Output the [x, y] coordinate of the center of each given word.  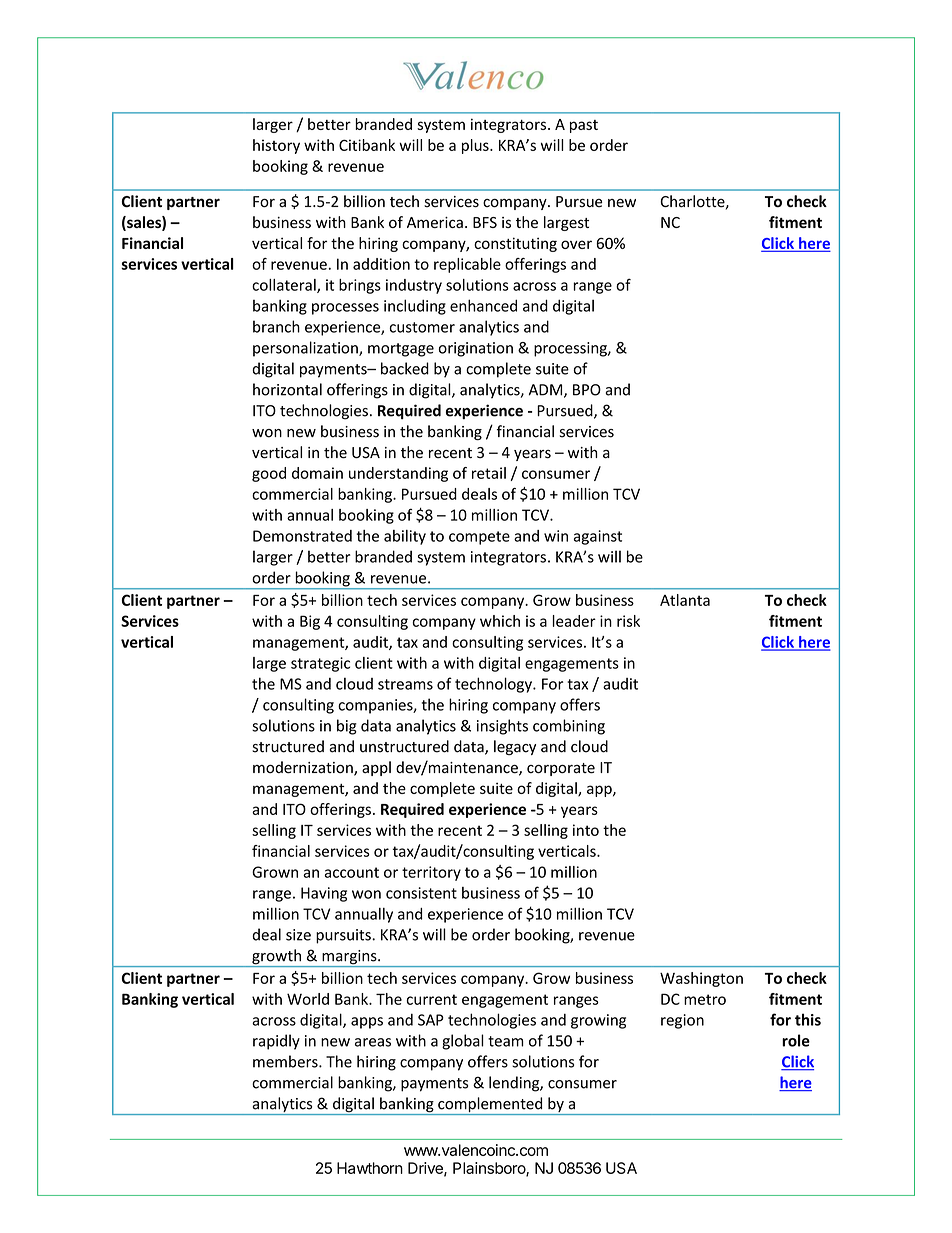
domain [317, 473]
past [584, 126]
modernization [304, 768]
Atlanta [685, 600]
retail [489, 473]
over [576, 244]
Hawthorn [370, 1168]
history [276, 146]
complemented [490, 1106]
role [796, 1040]
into [586, 830]
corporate [561, 769]
